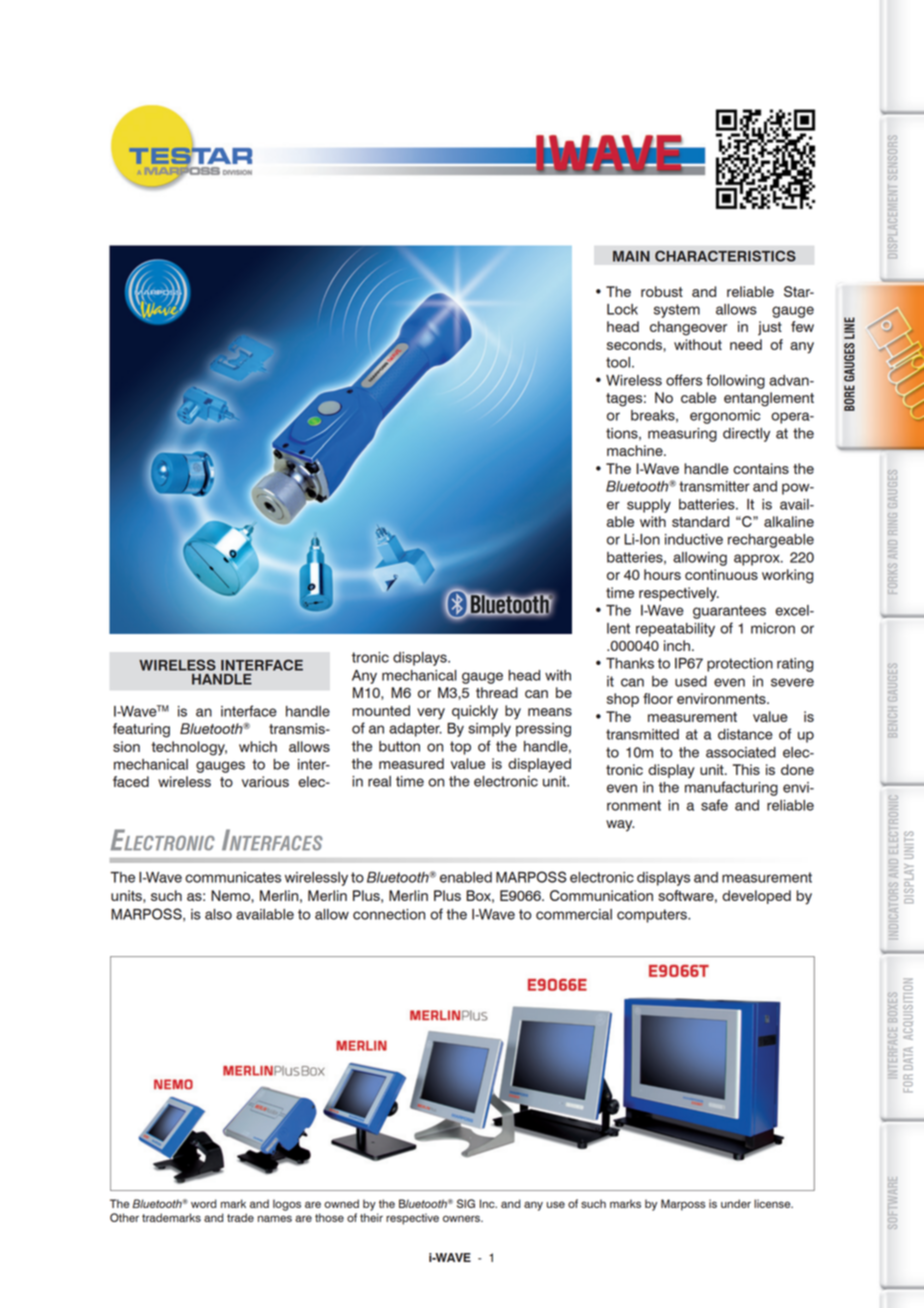 The width and height of the screenshot is (924, 1308). I want to click on CHARACTERISTICS, so click(725, 256).
